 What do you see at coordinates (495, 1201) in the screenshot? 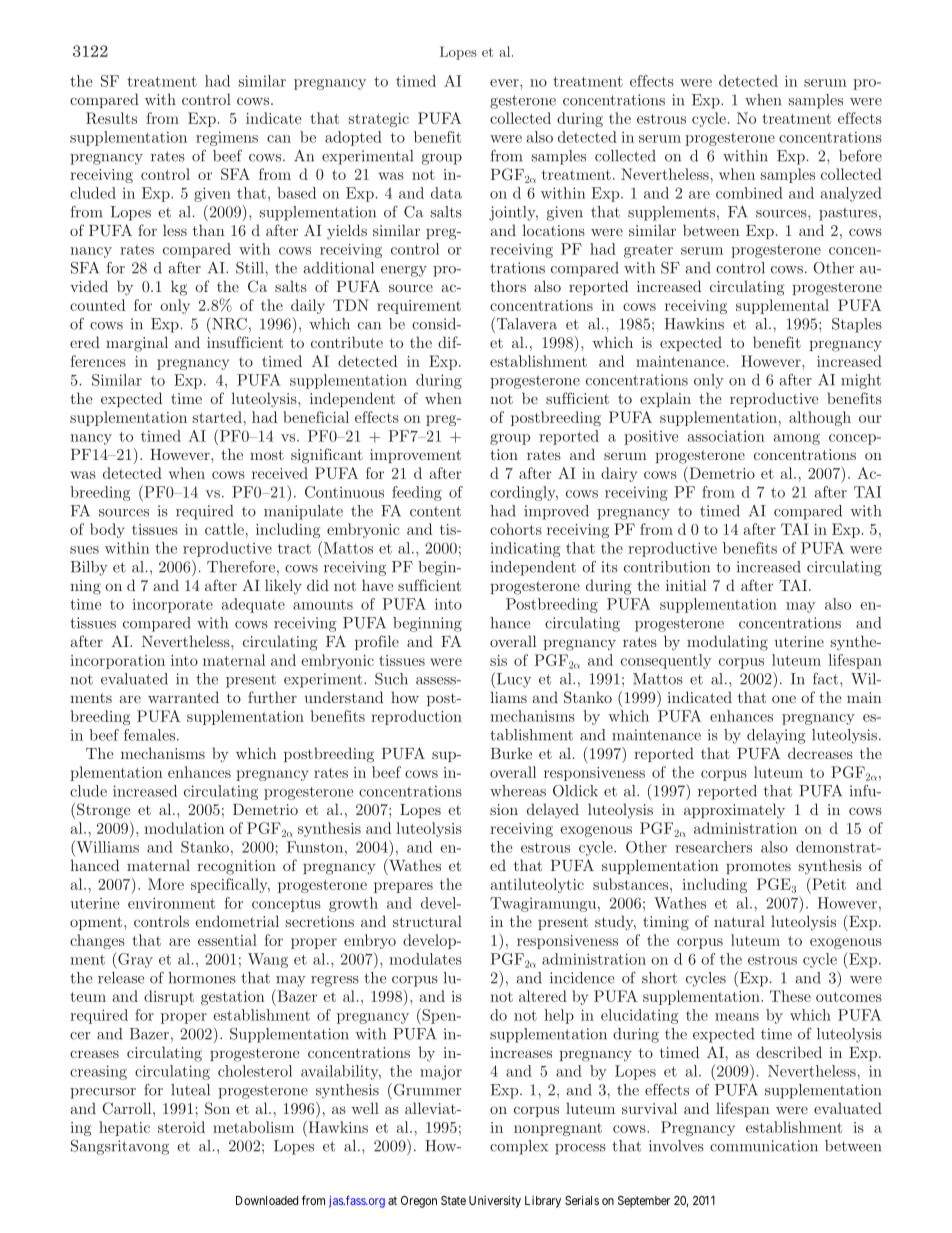
I see `University` at bounding box center [495, 1201].
